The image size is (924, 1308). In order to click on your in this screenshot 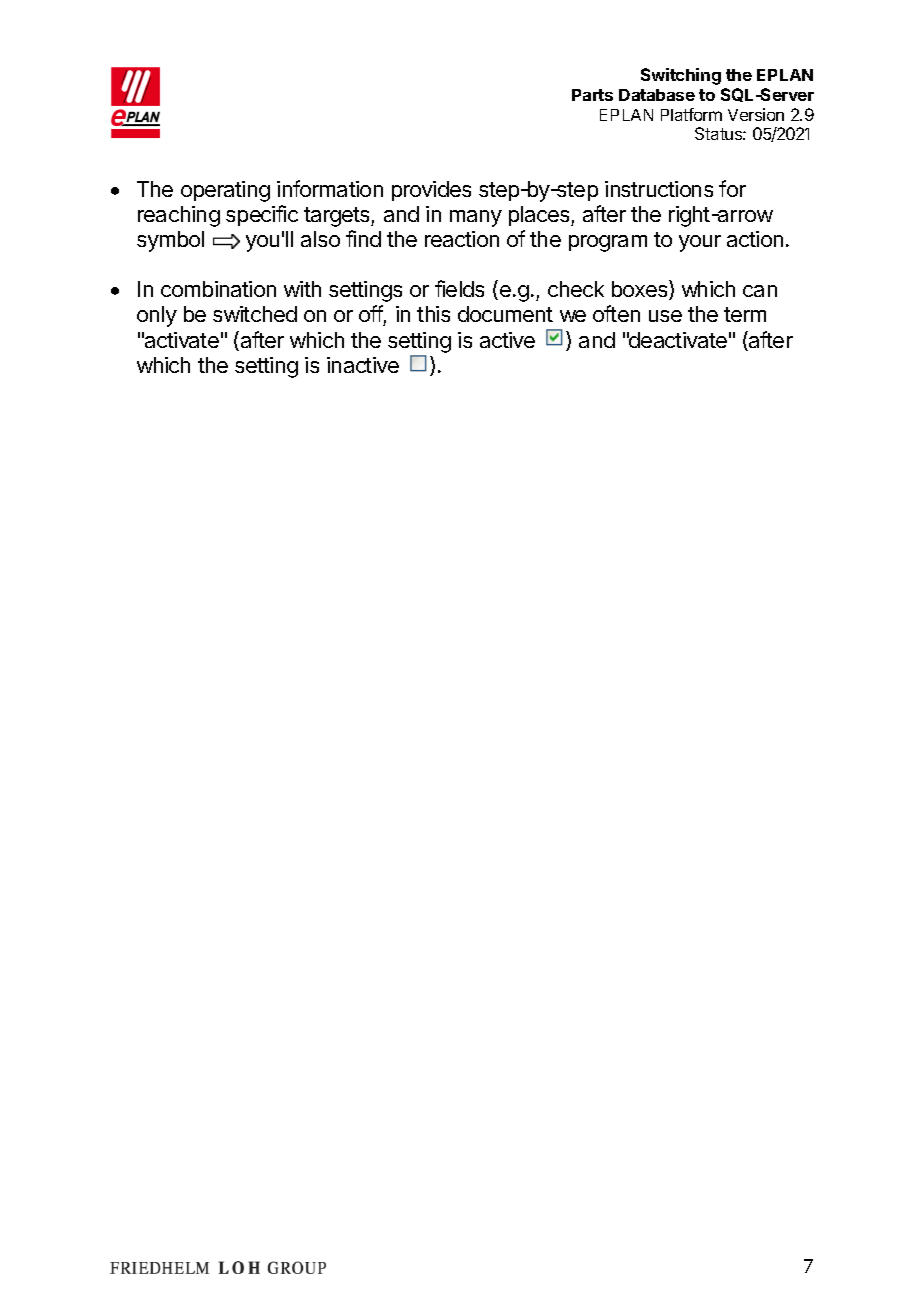, I will do `click(700, 243)`.
